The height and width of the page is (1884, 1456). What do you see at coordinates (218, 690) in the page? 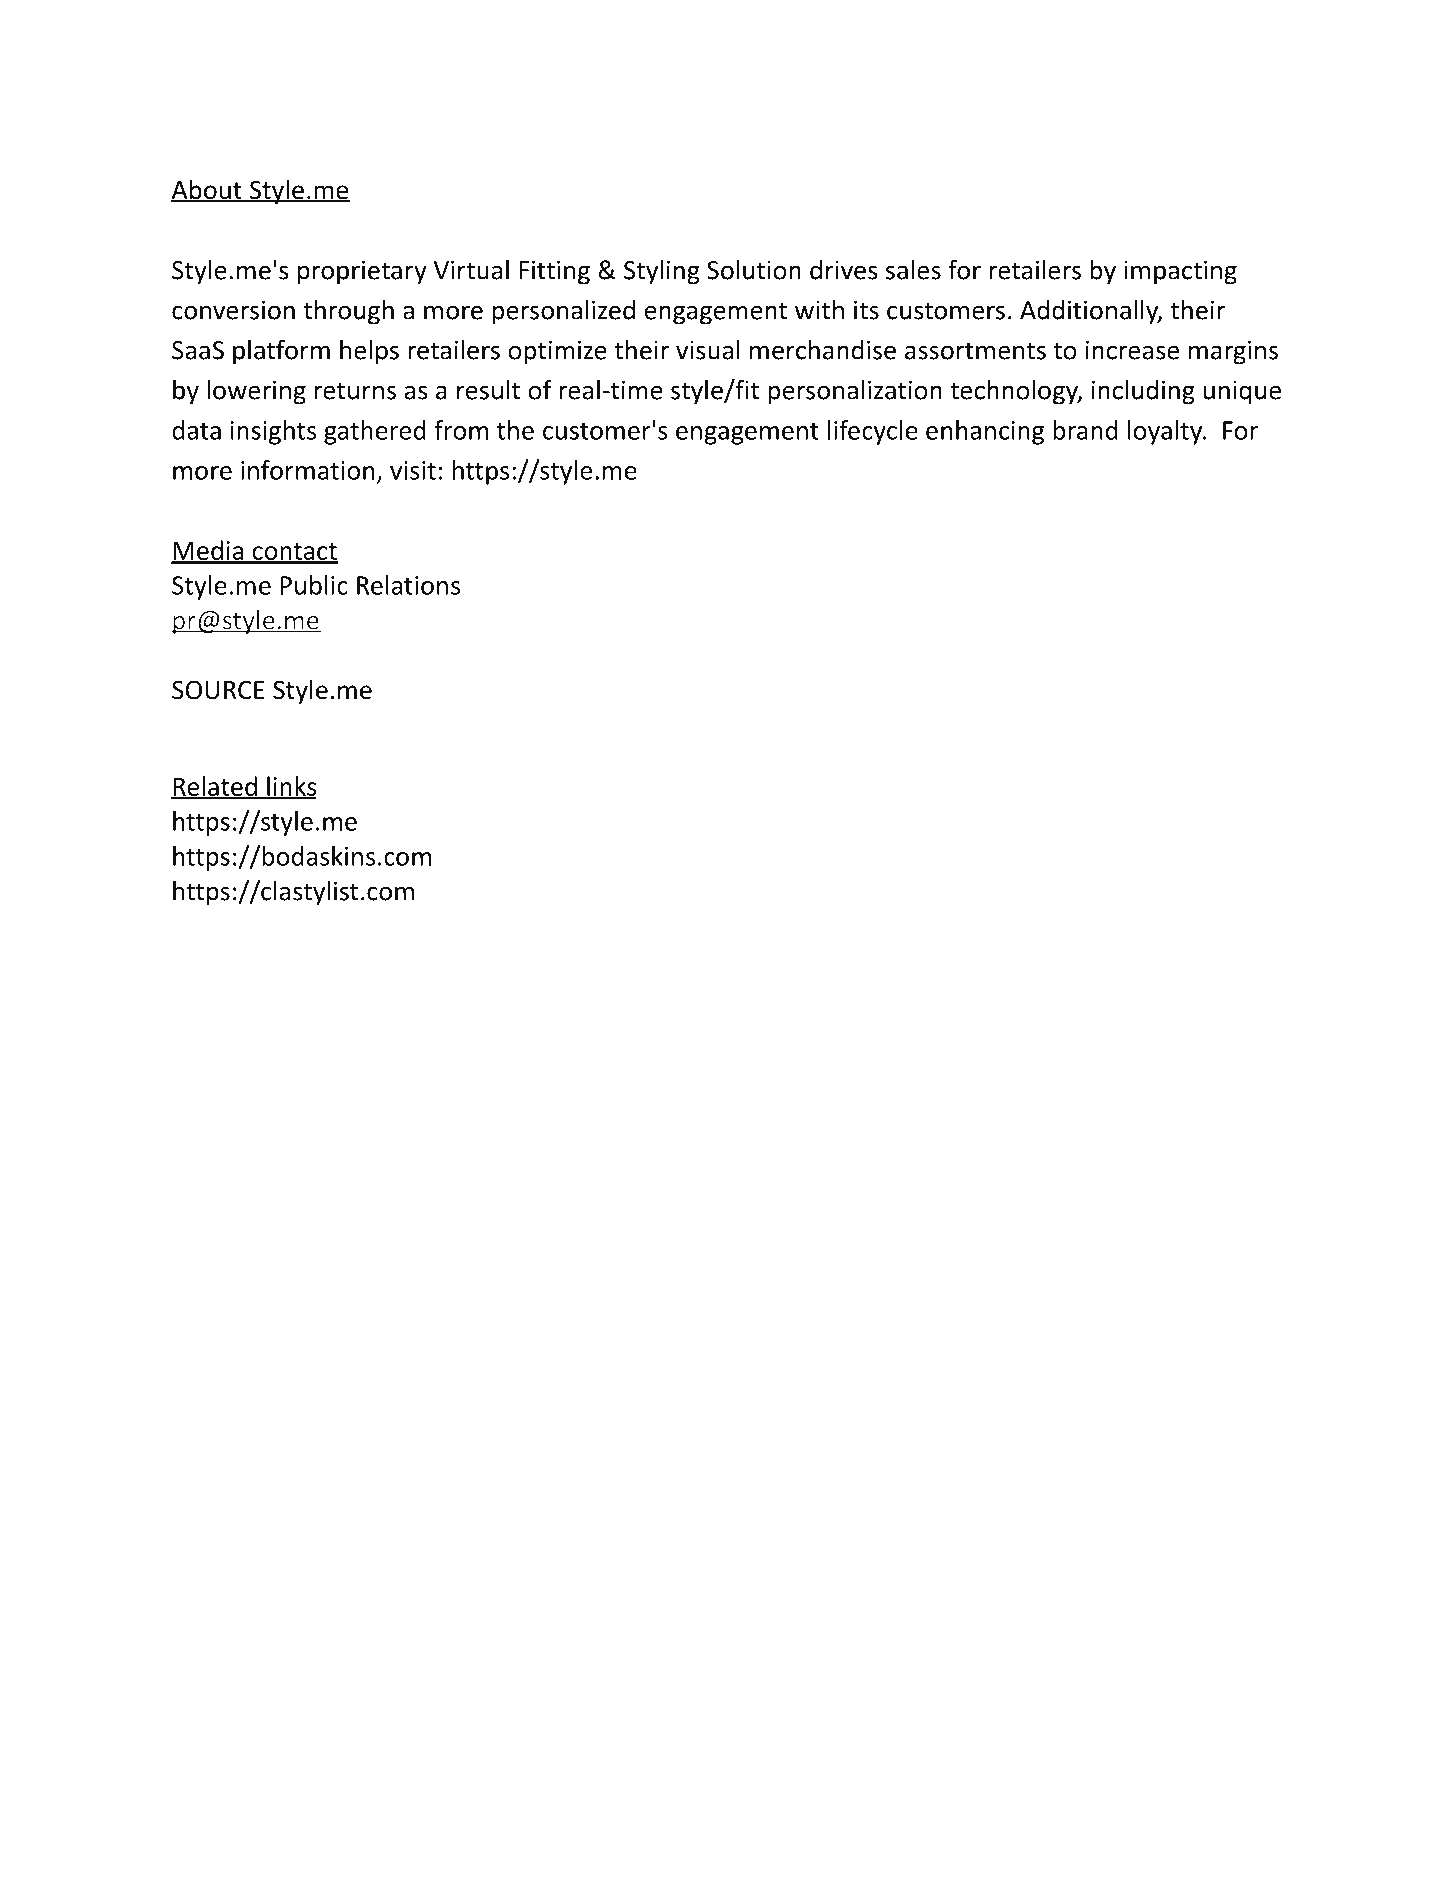
I see `SOURCE` at bounding box center [218, 690].
